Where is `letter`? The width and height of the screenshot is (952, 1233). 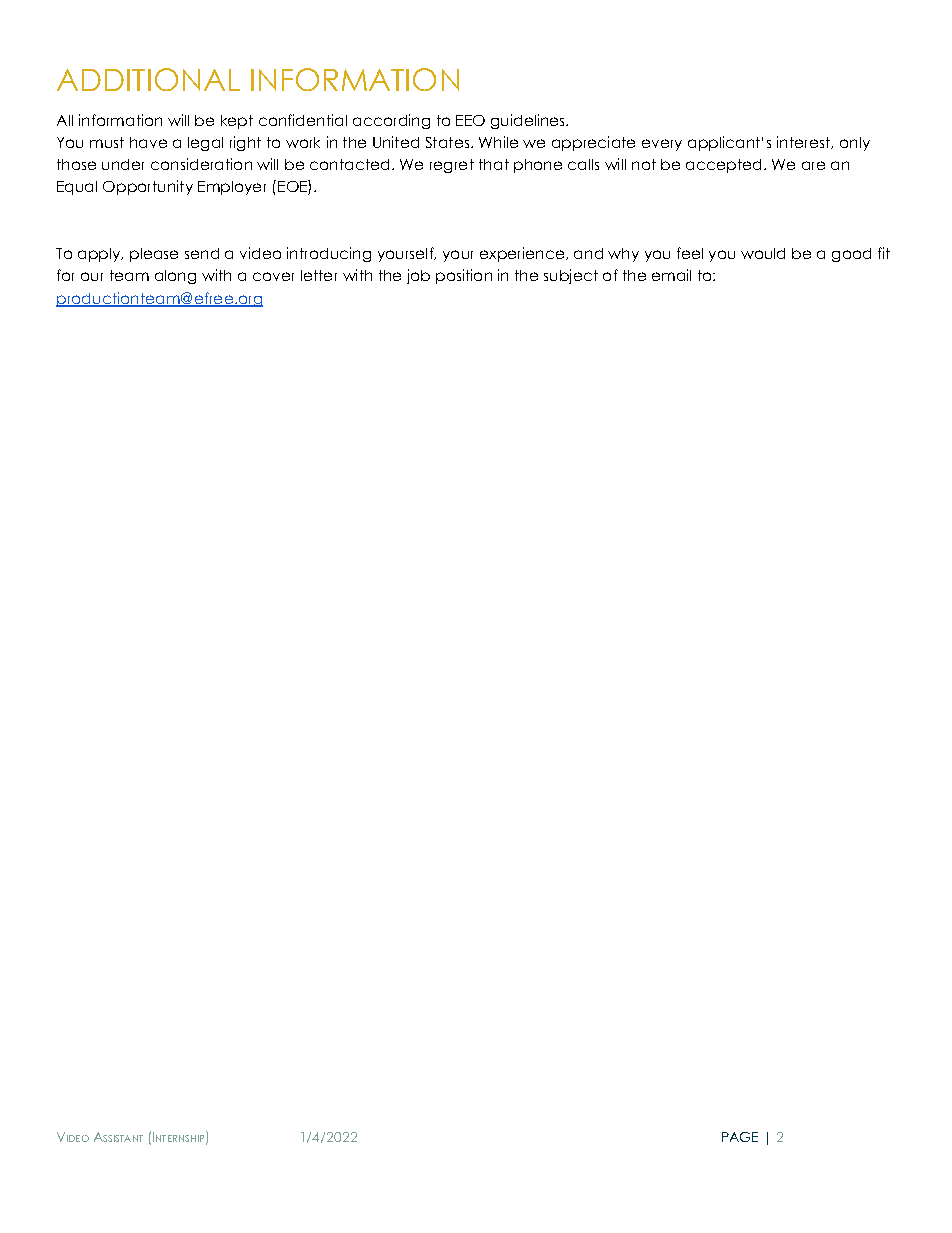 letter is located at coordinates (319, 275).
